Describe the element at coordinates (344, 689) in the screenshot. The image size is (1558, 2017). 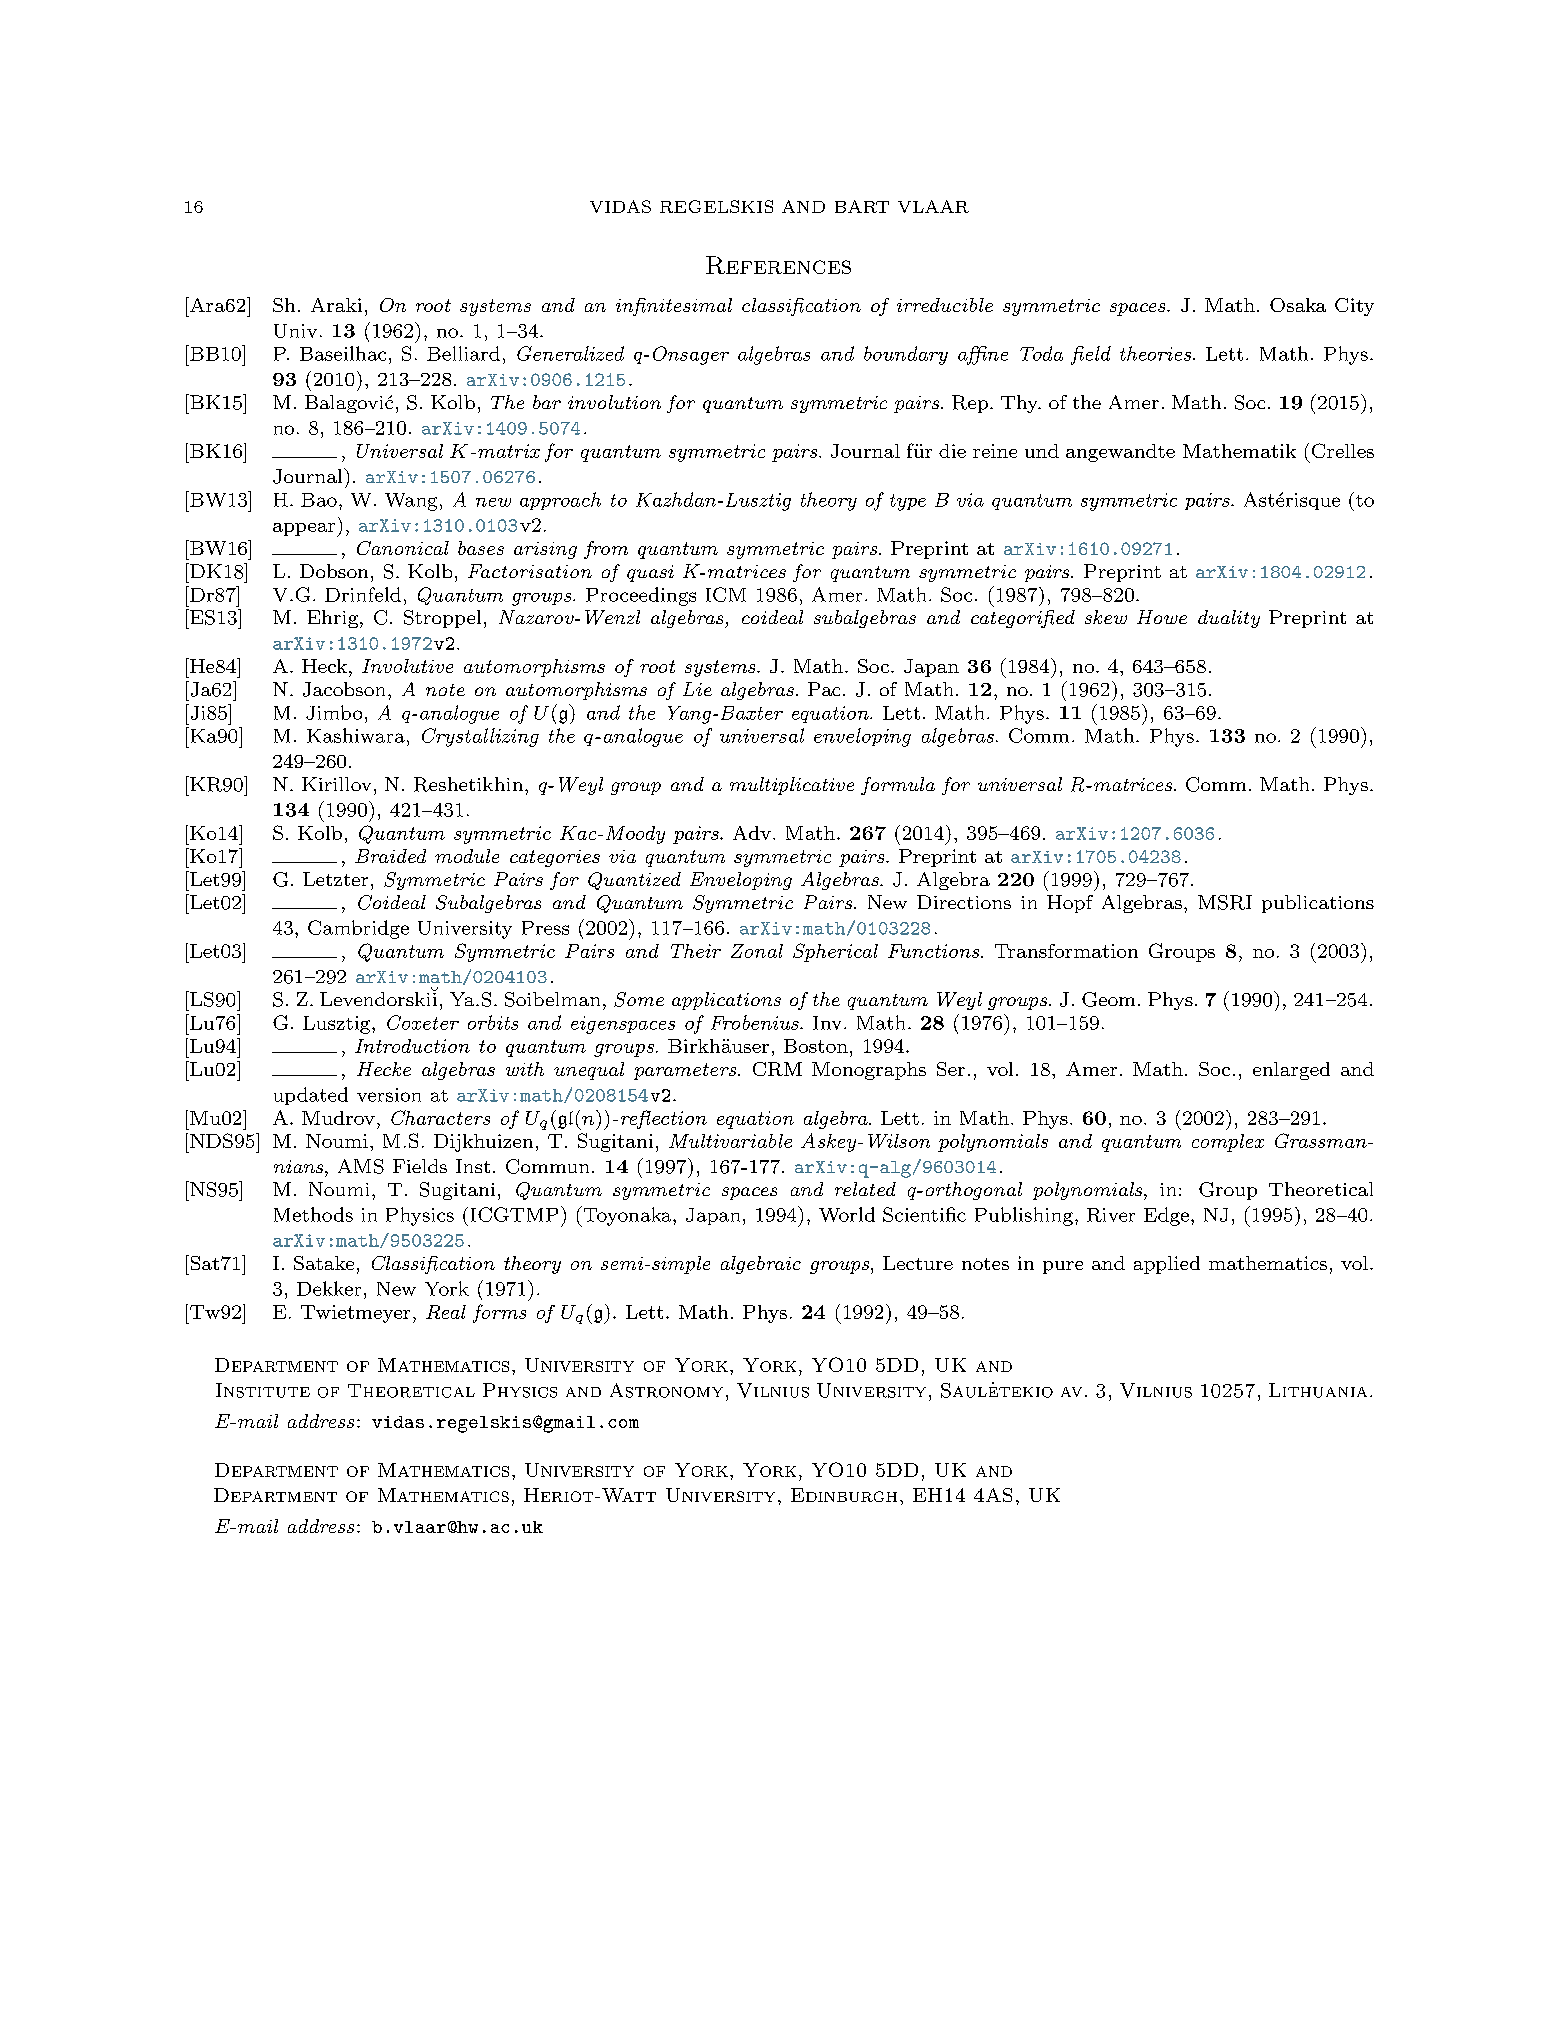
I see `Jacobson` at that location.
